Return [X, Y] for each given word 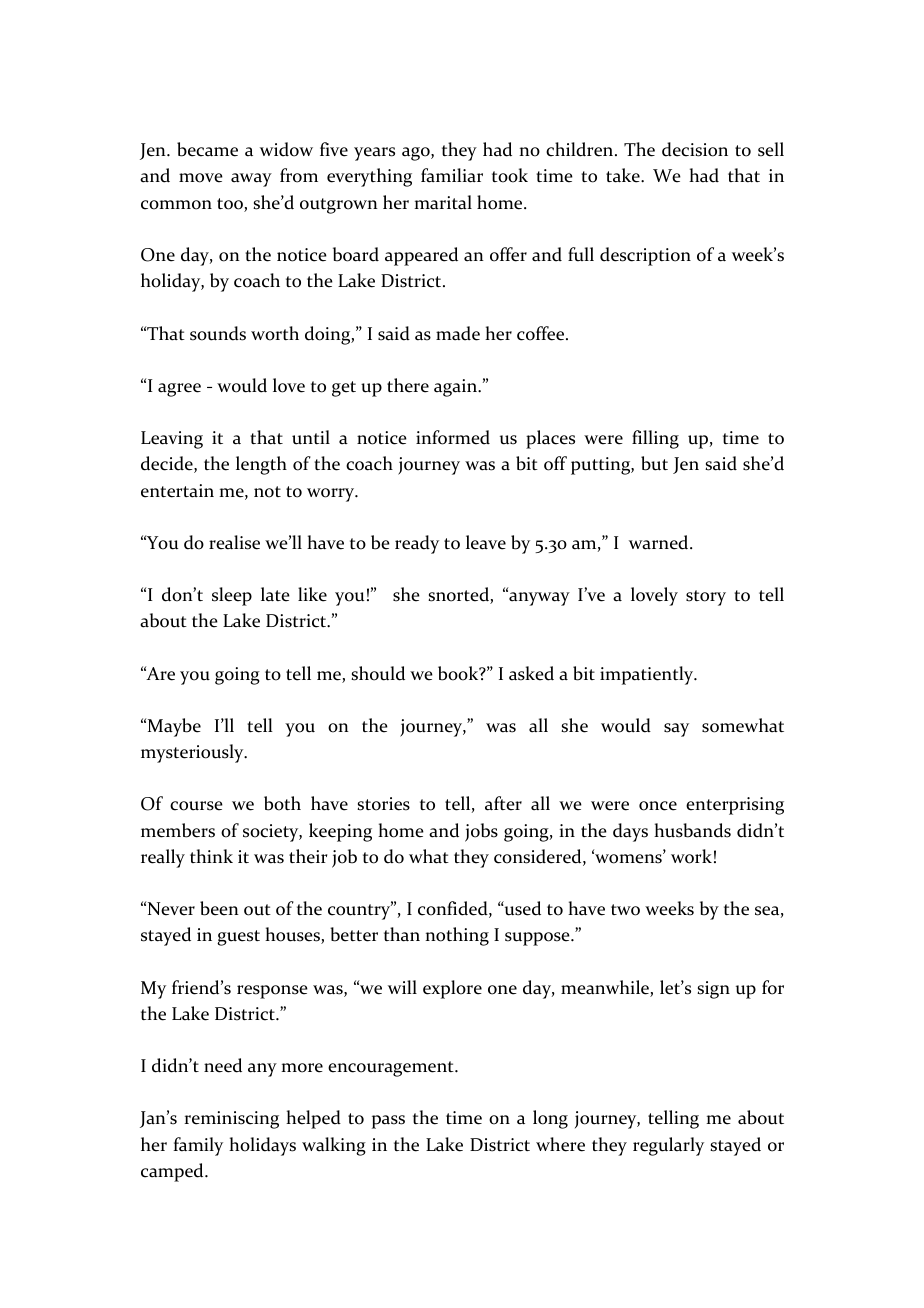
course [196, 806]
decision [695, 149]
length [261, 465]
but [654, 463]
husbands [692, 830]
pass [388, 1122]
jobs [481, 832]
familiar [452, 175]
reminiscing [231, 1120]
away [251, 180]
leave [486, 542]
